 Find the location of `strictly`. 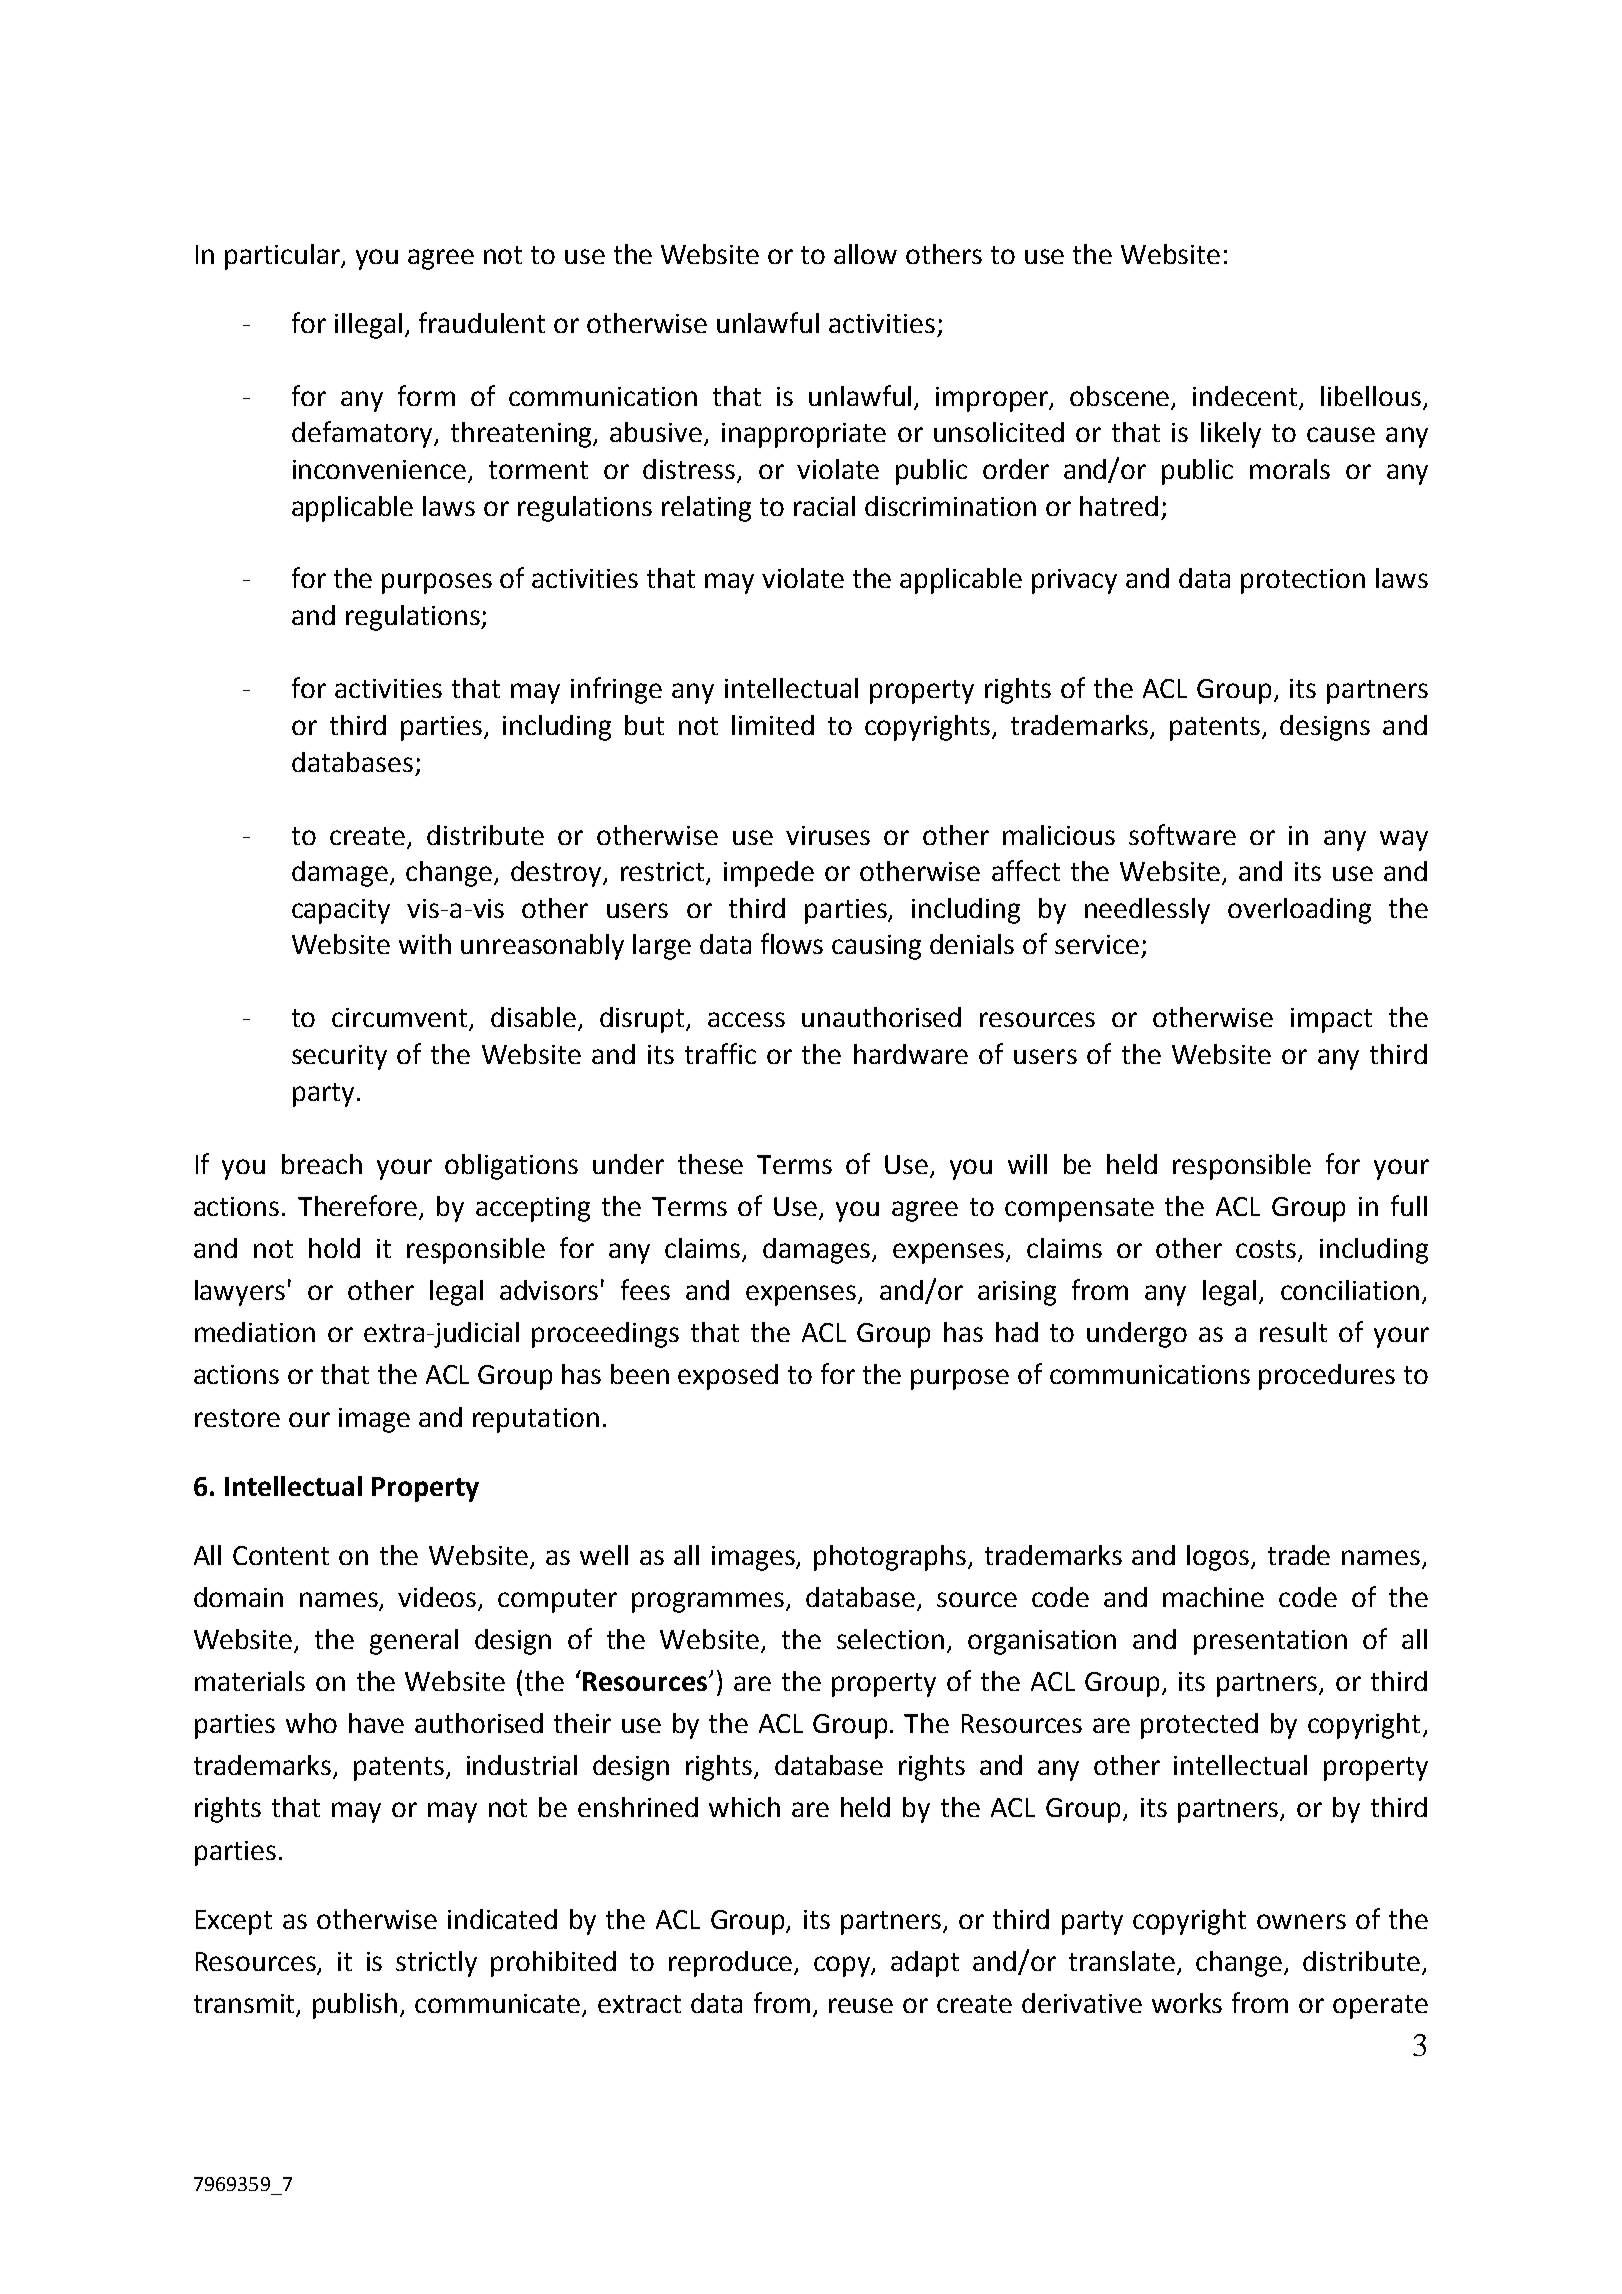

strictly is located at coordinates (436, 1964).
